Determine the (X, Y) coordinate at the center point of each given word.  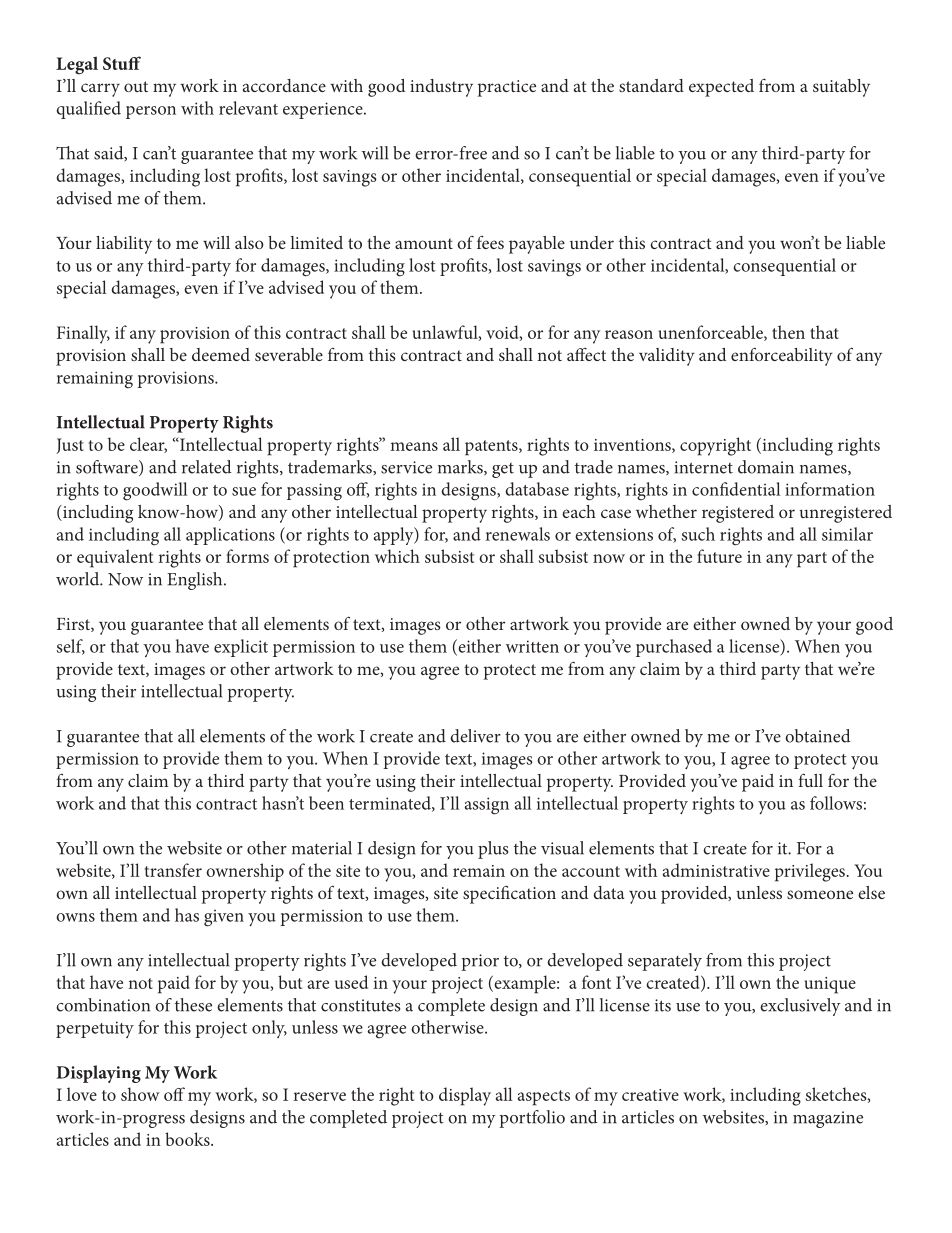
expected (721, 88)
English (196, 581)
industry (441, 88)
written (532, 646)
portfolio (532, 1119)
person (151, 112)
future (719, 556)
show (140, 1094)
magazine (828, 1119)
